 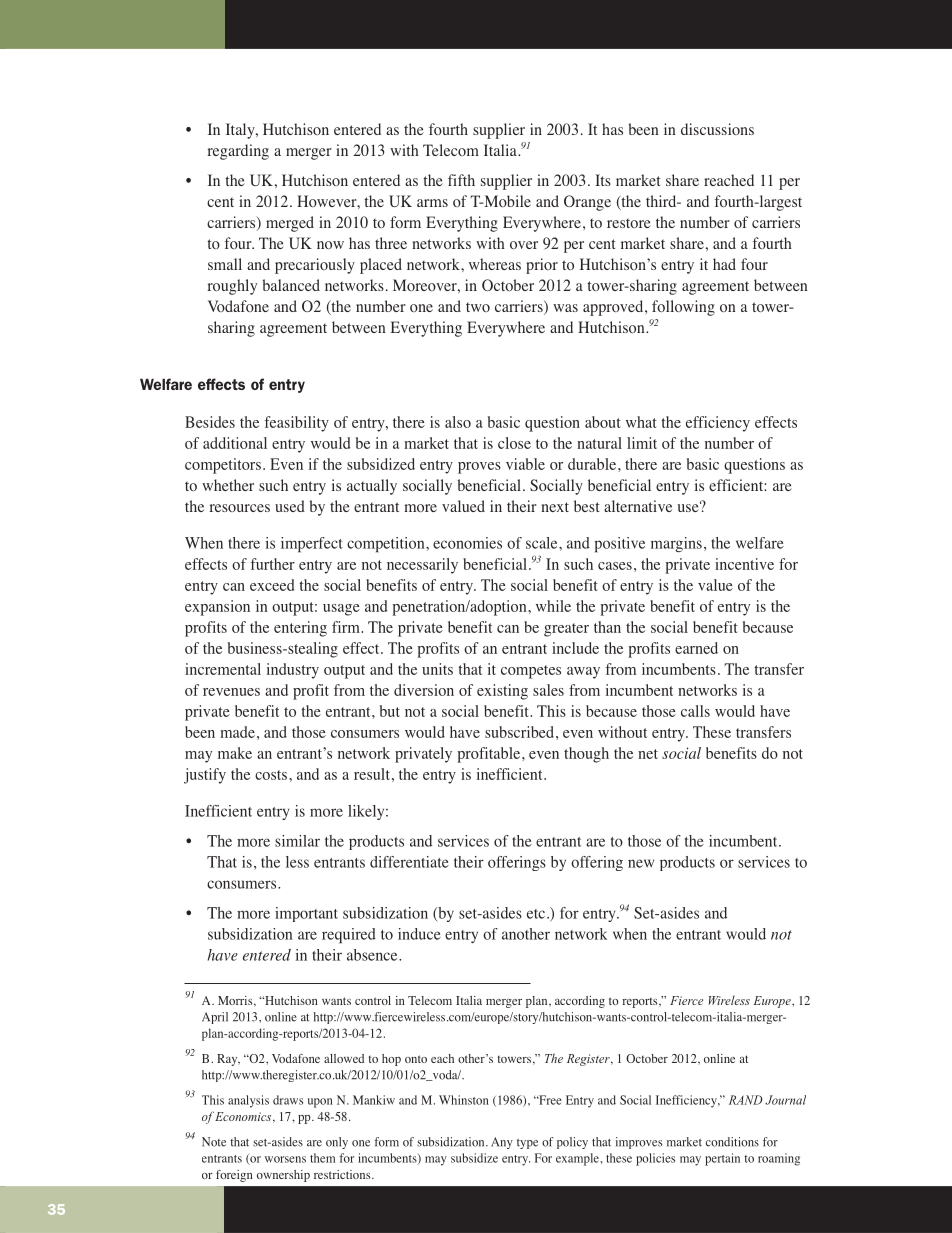 I want to click on discussions, so click(x=717, y=129).
